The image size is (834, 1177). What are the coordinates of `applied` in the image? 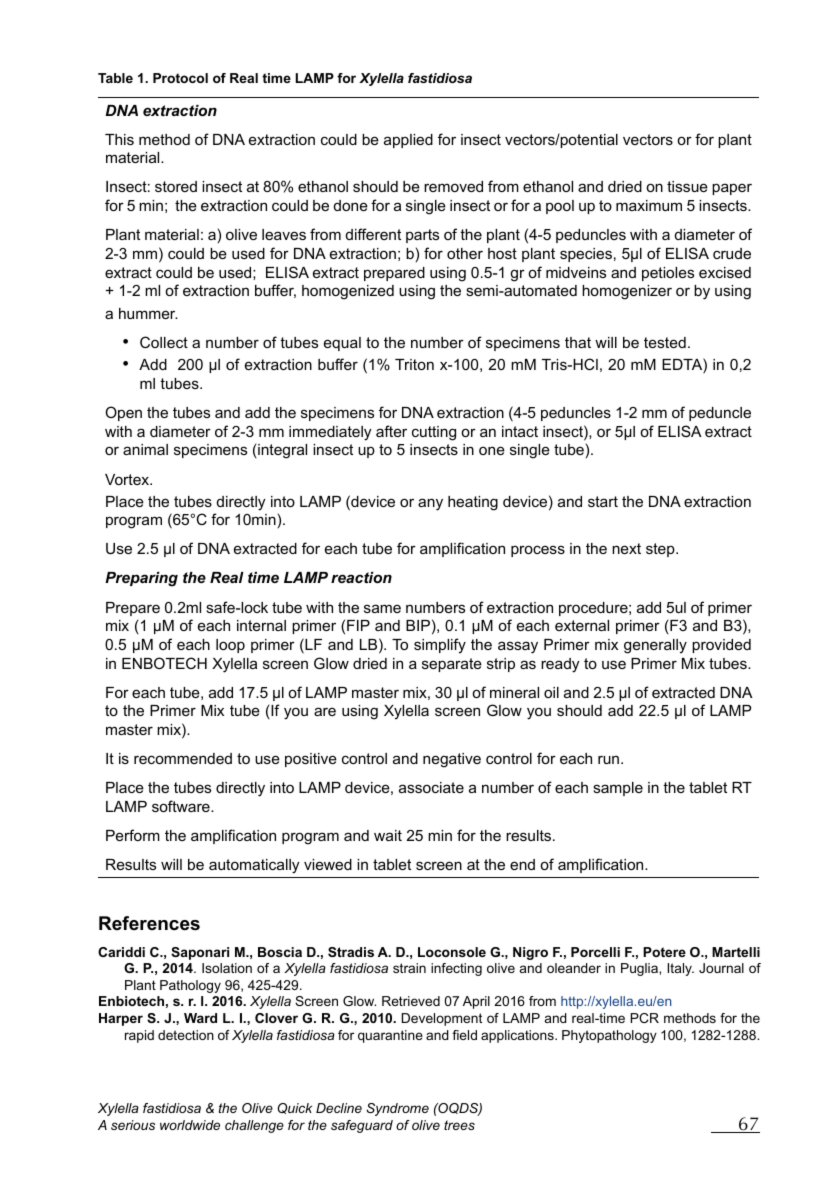 It's located at (408, 141).
